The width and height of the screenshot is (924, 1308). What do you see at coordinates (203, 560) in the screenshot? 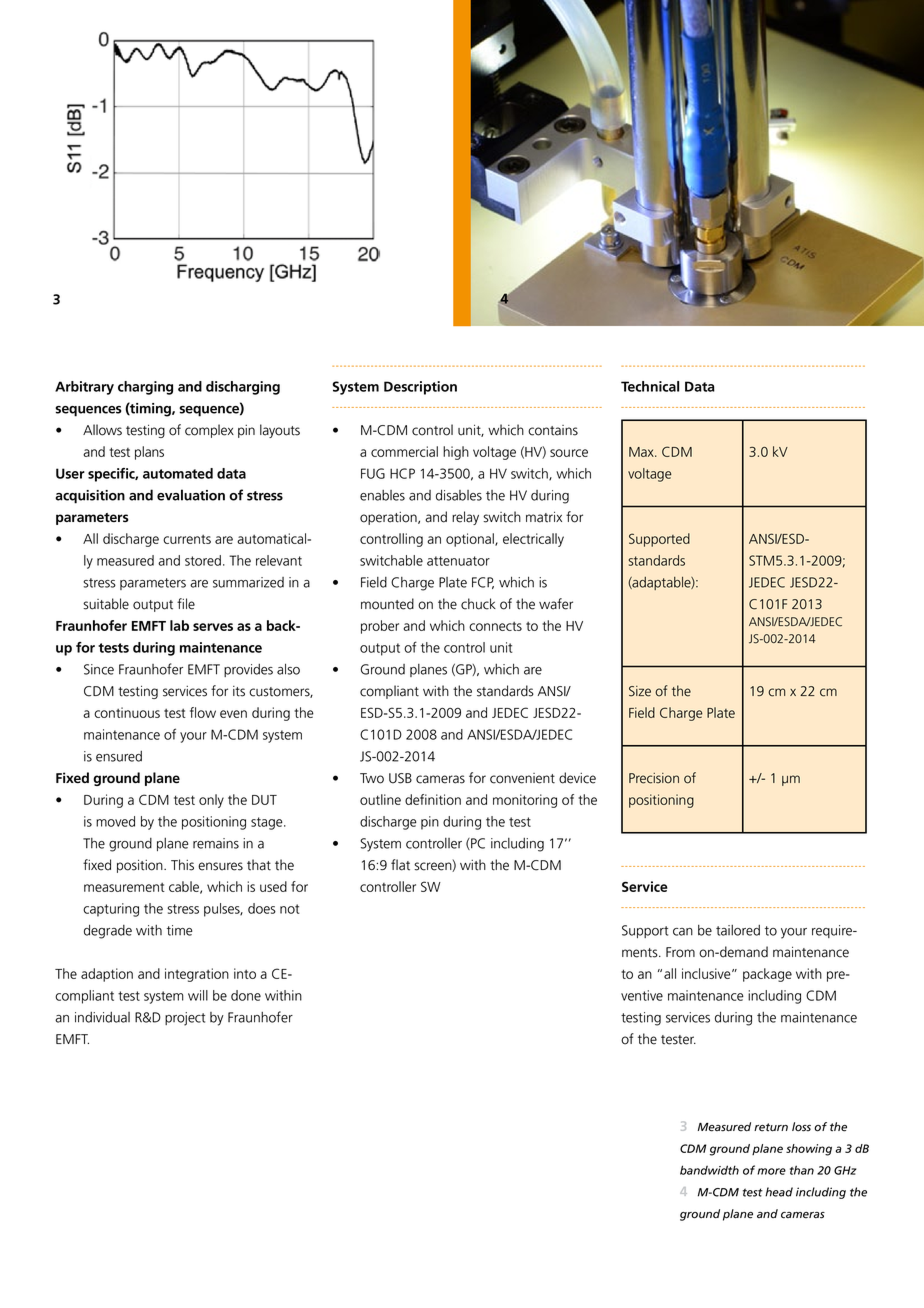
I see `stored` at bounding box center [203, 560].
